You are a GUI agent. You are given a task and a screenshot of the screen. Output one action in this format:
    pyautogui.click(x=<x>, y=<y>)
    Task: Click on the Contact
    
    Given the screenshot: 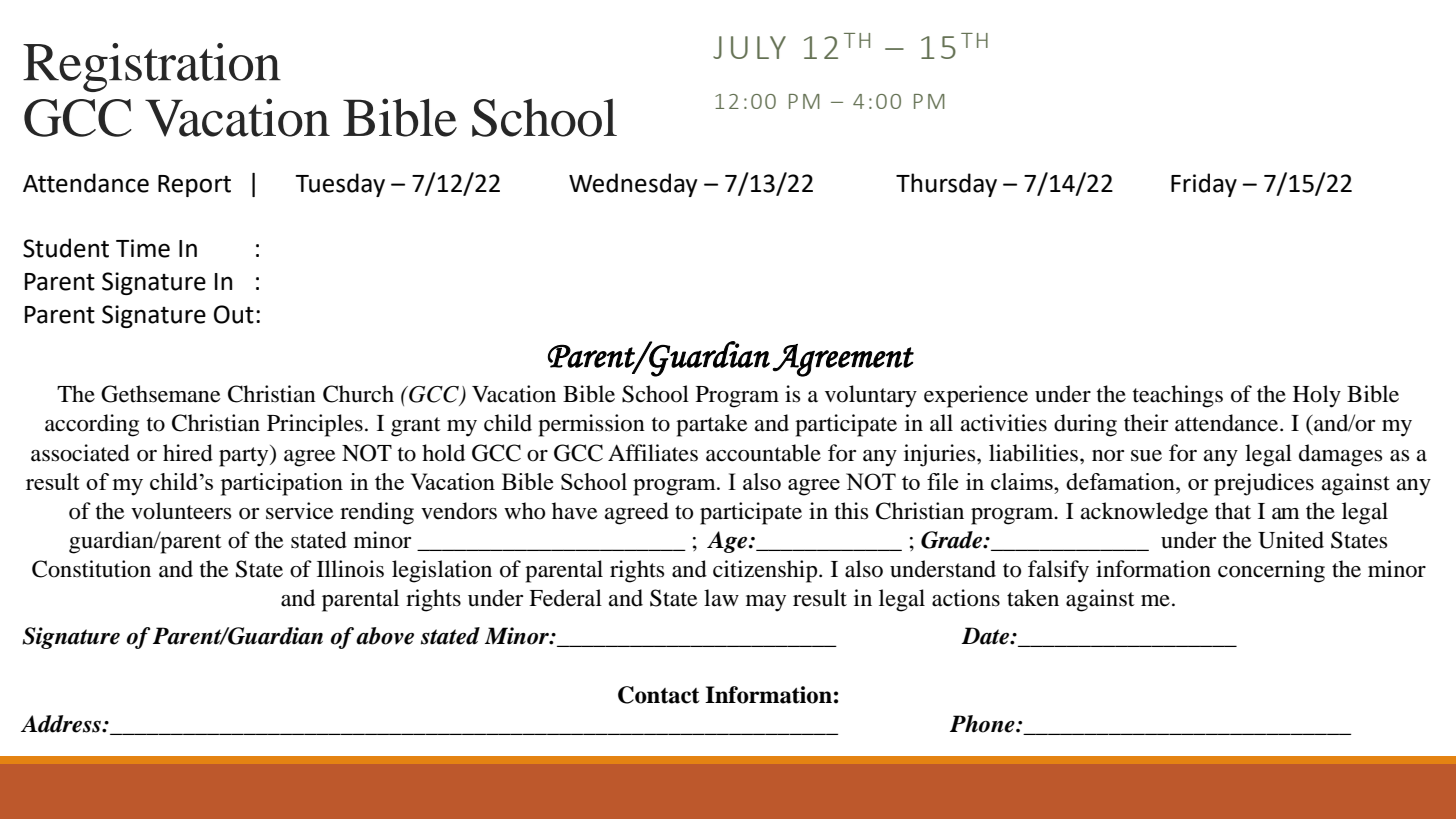 What is the action you would take?
    pyautogui.click(x=659, y=695)
